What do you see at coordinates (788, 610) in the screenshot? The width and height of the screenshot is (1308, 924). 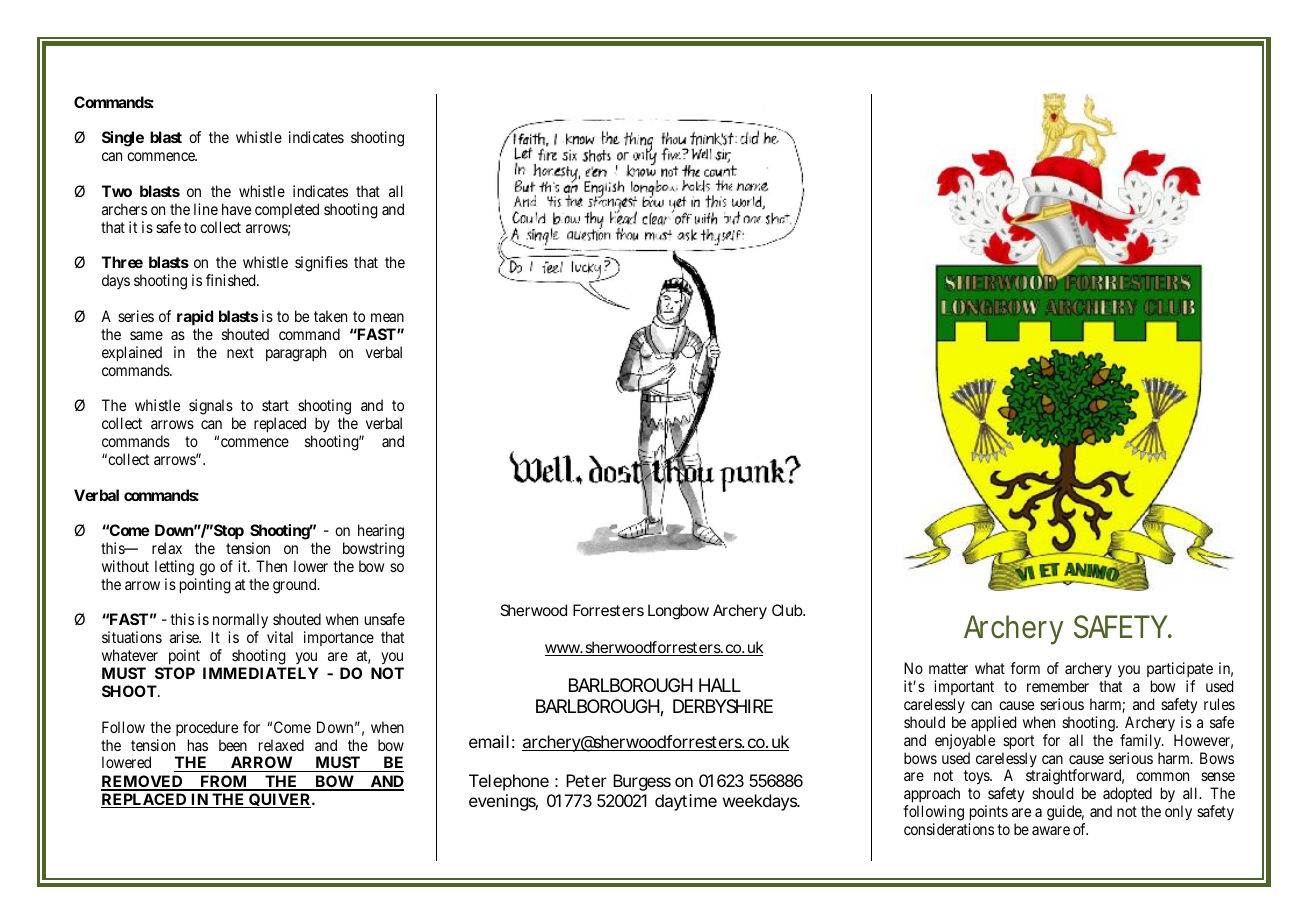 I see `Club` at bounding box center [788, 610].
